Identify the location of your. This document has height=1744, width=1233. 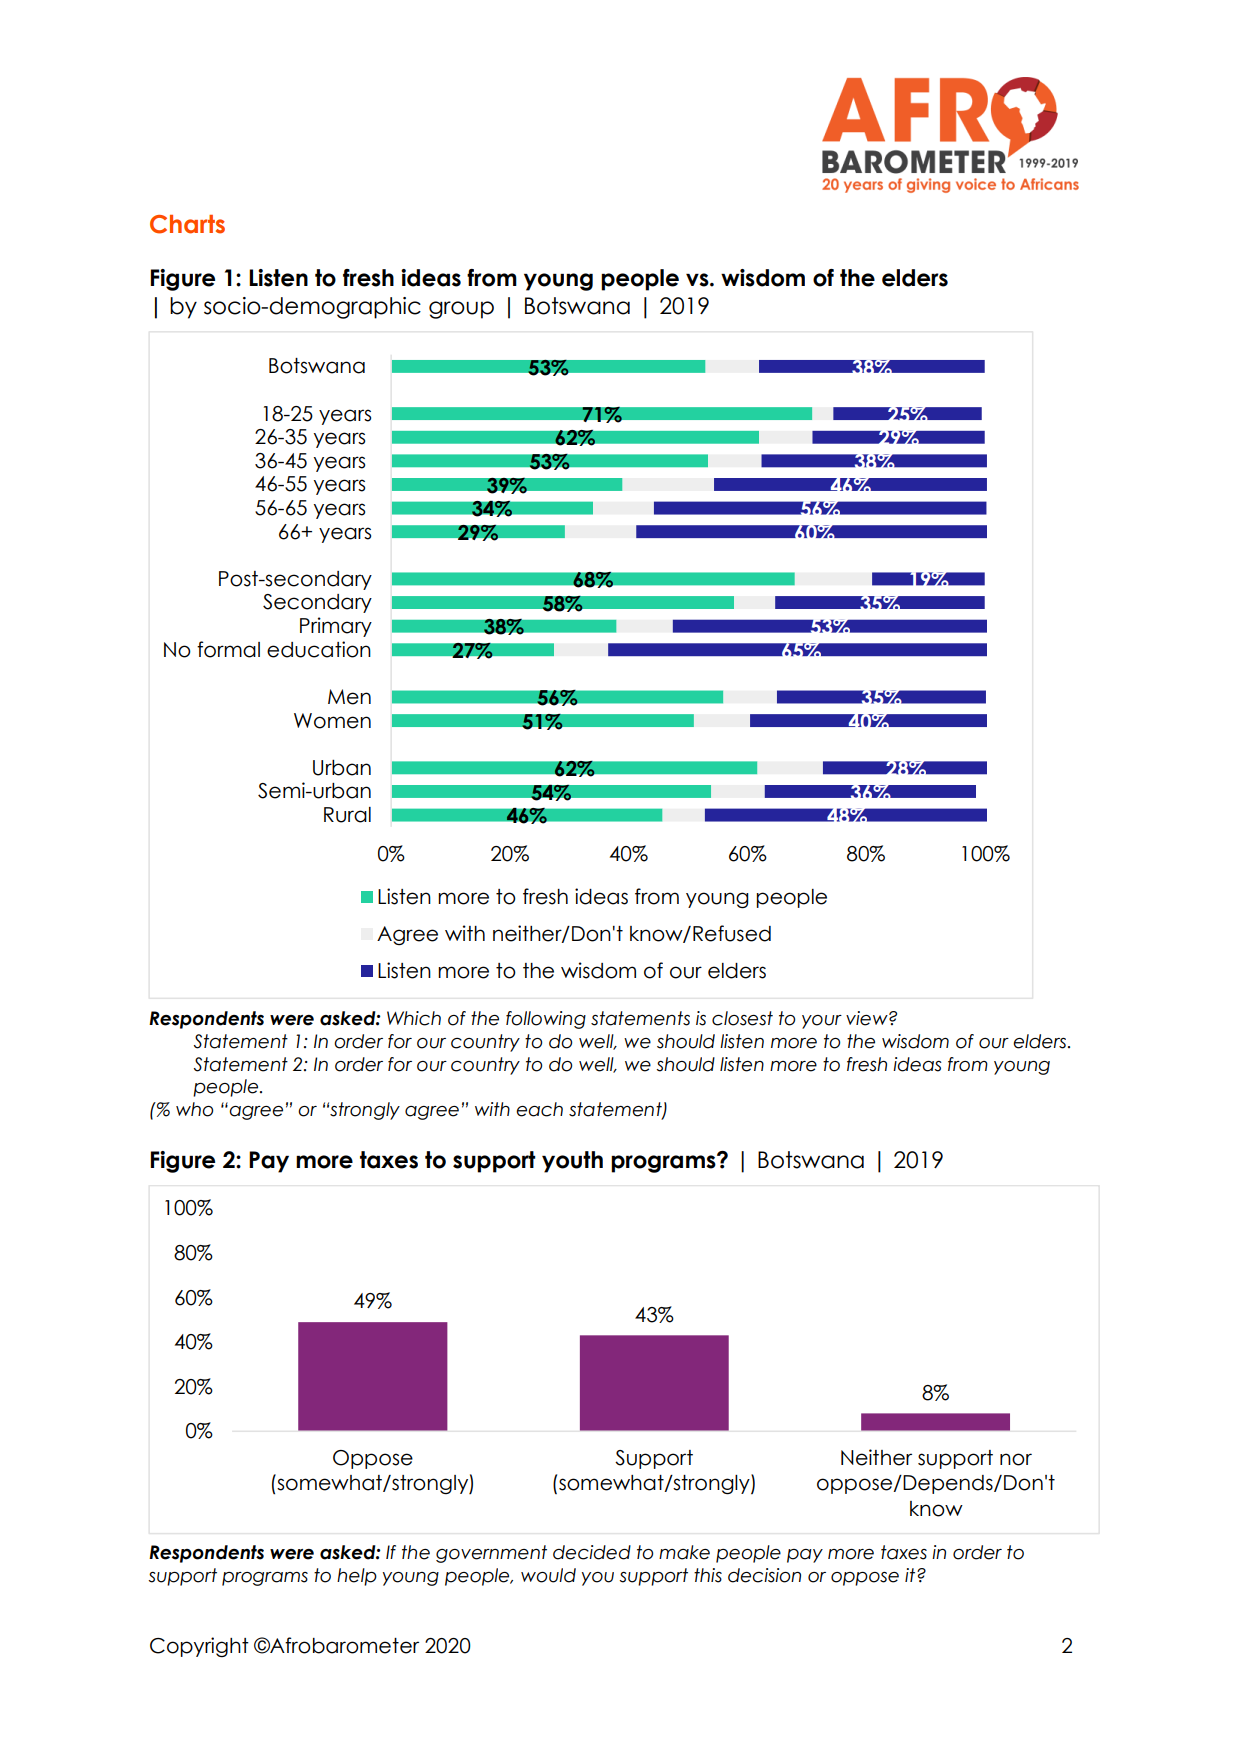
(822, 1022).
